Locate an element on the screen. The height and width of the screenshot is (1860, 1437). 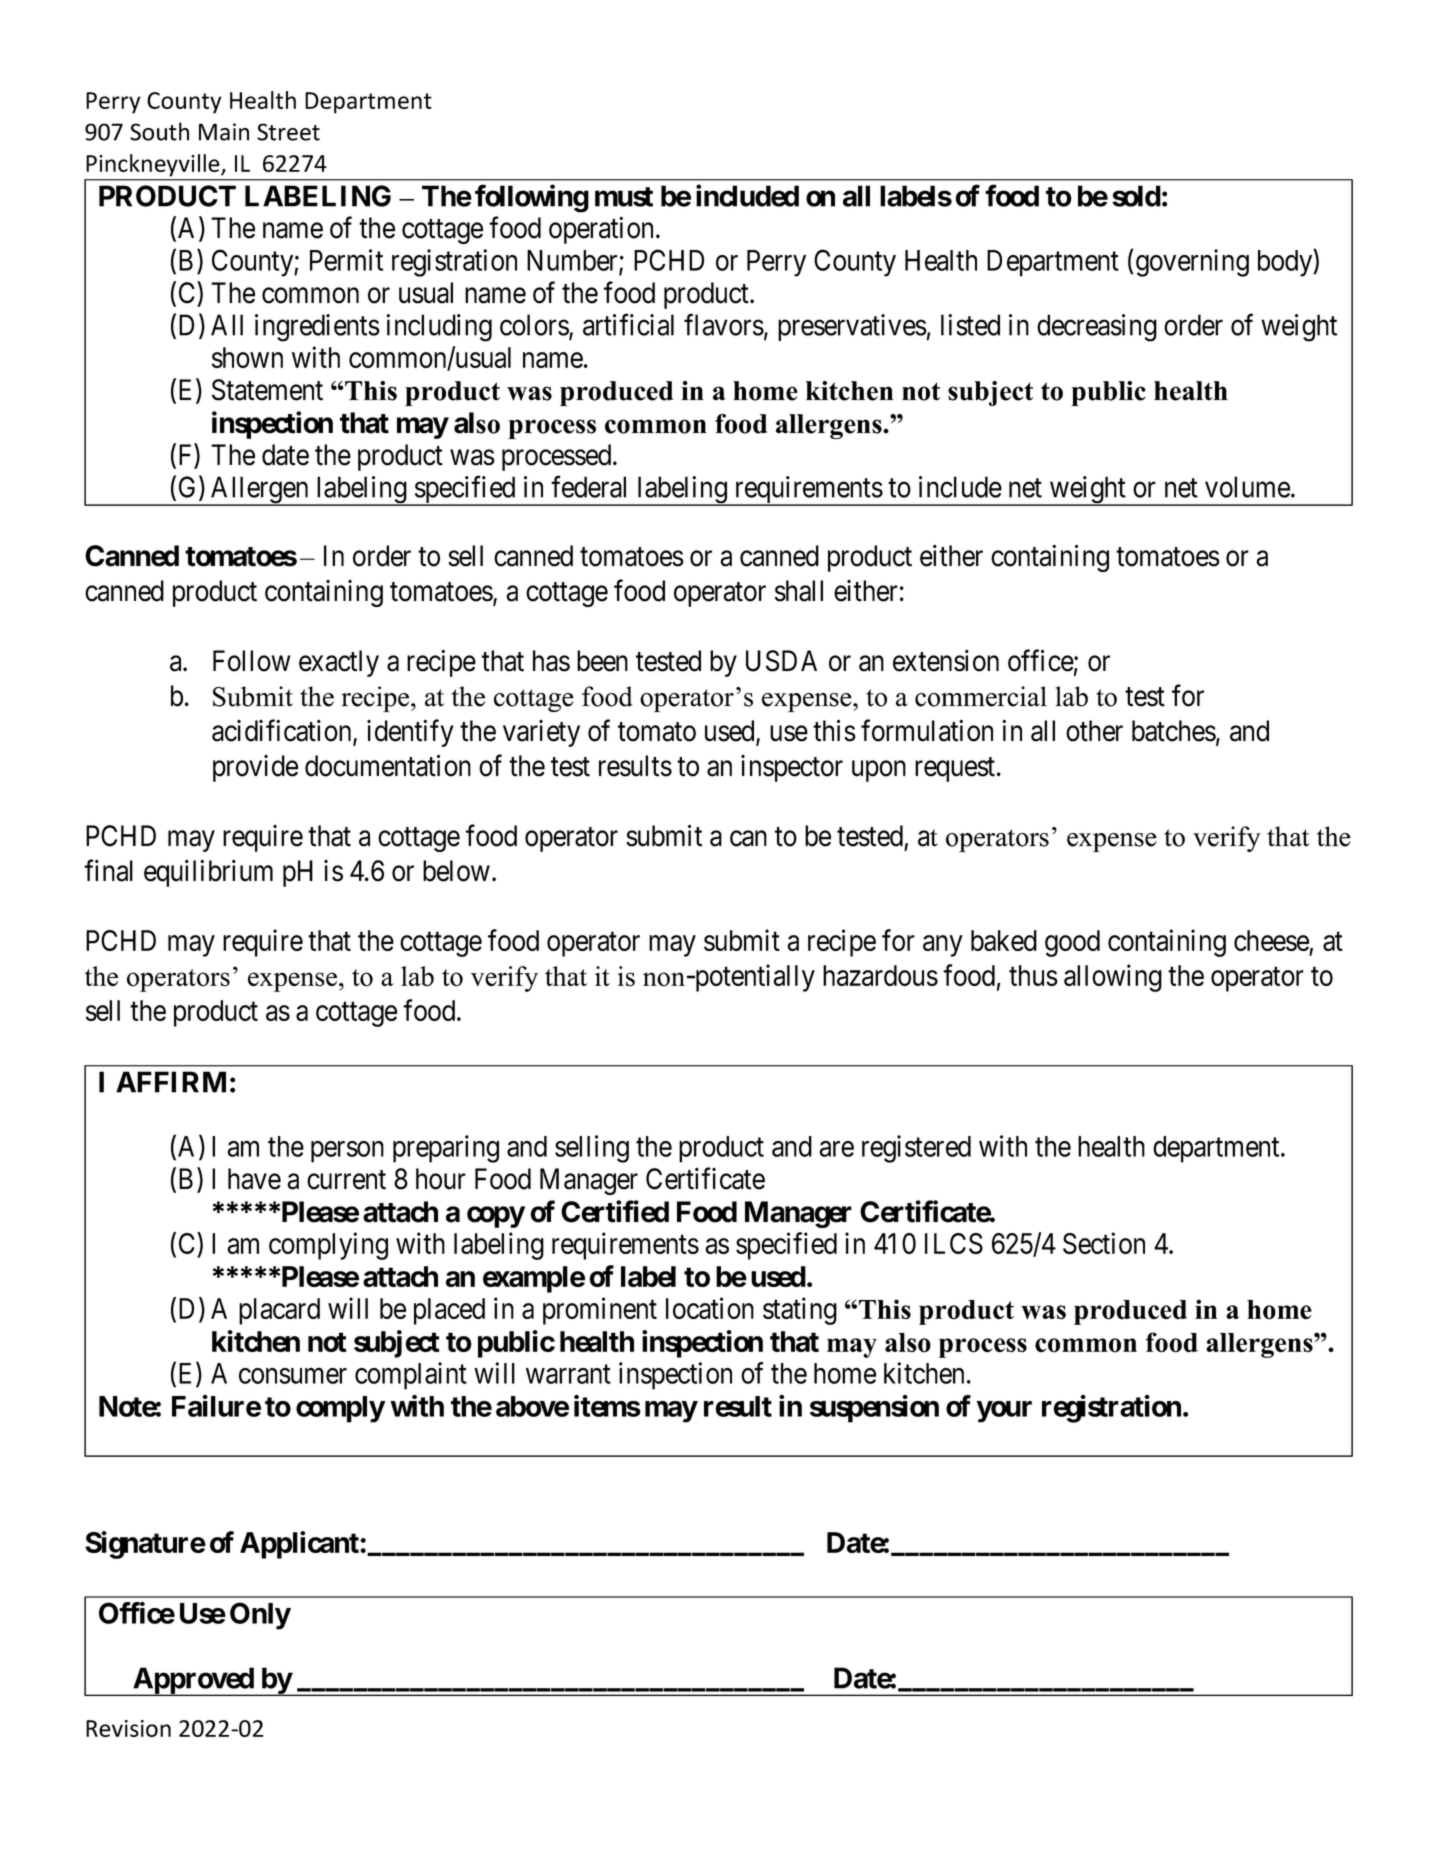
Approved is located at coordinates (193, 1681).
